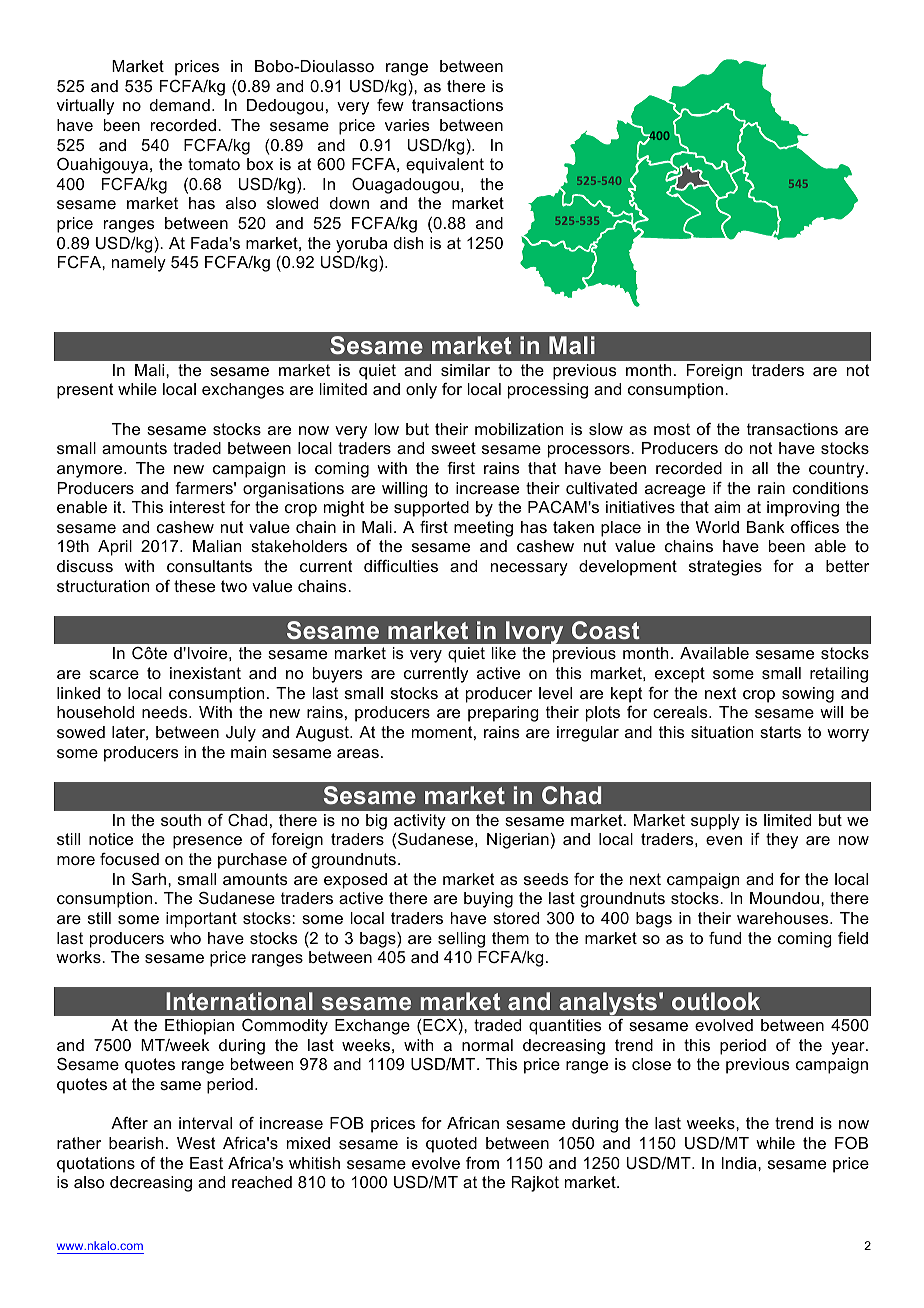  Describe the element at coordinates (196, 1143) in the screenshot. I see `West` at that location.
